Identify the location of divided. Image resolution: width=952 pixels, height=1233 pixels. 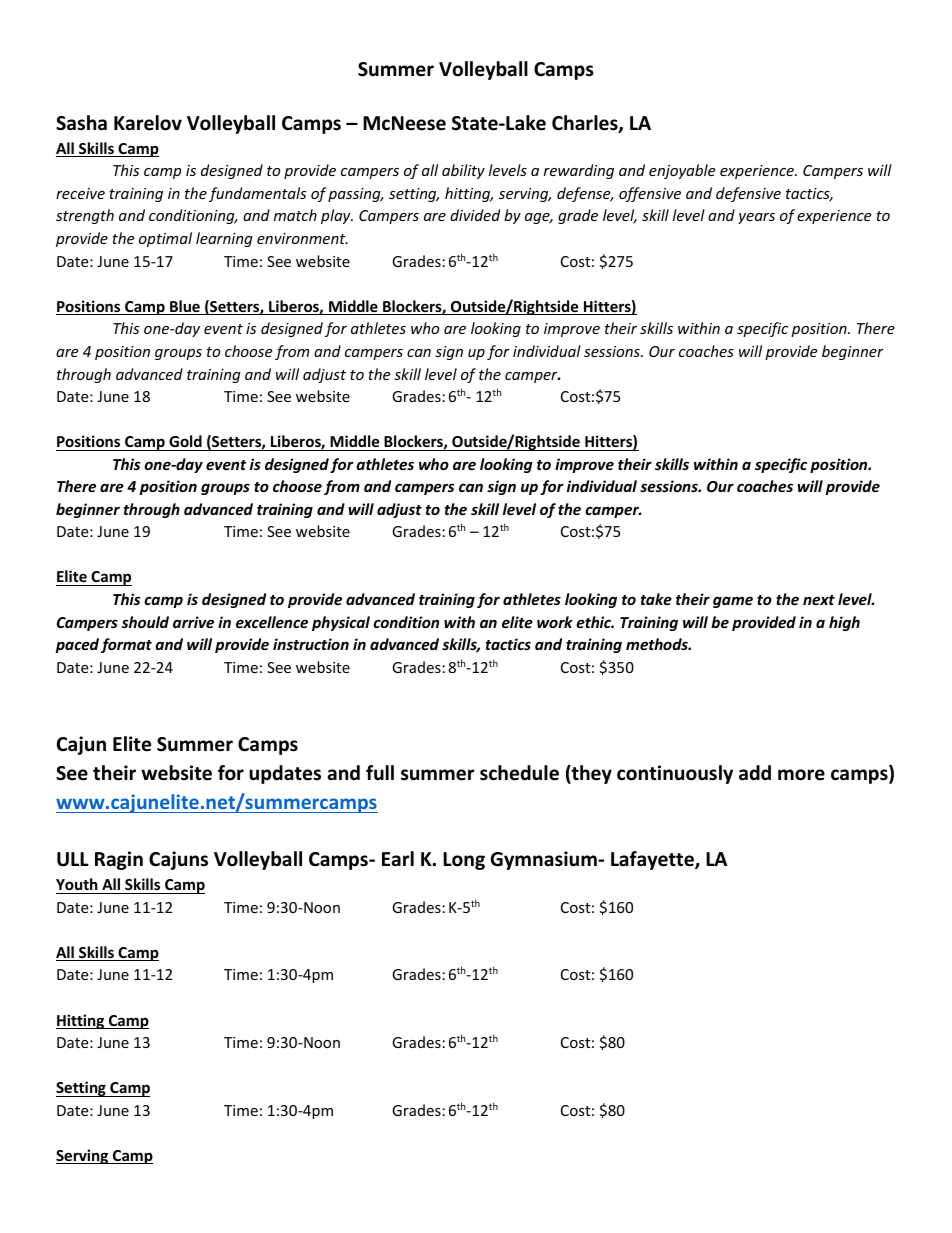
(475, 215).
